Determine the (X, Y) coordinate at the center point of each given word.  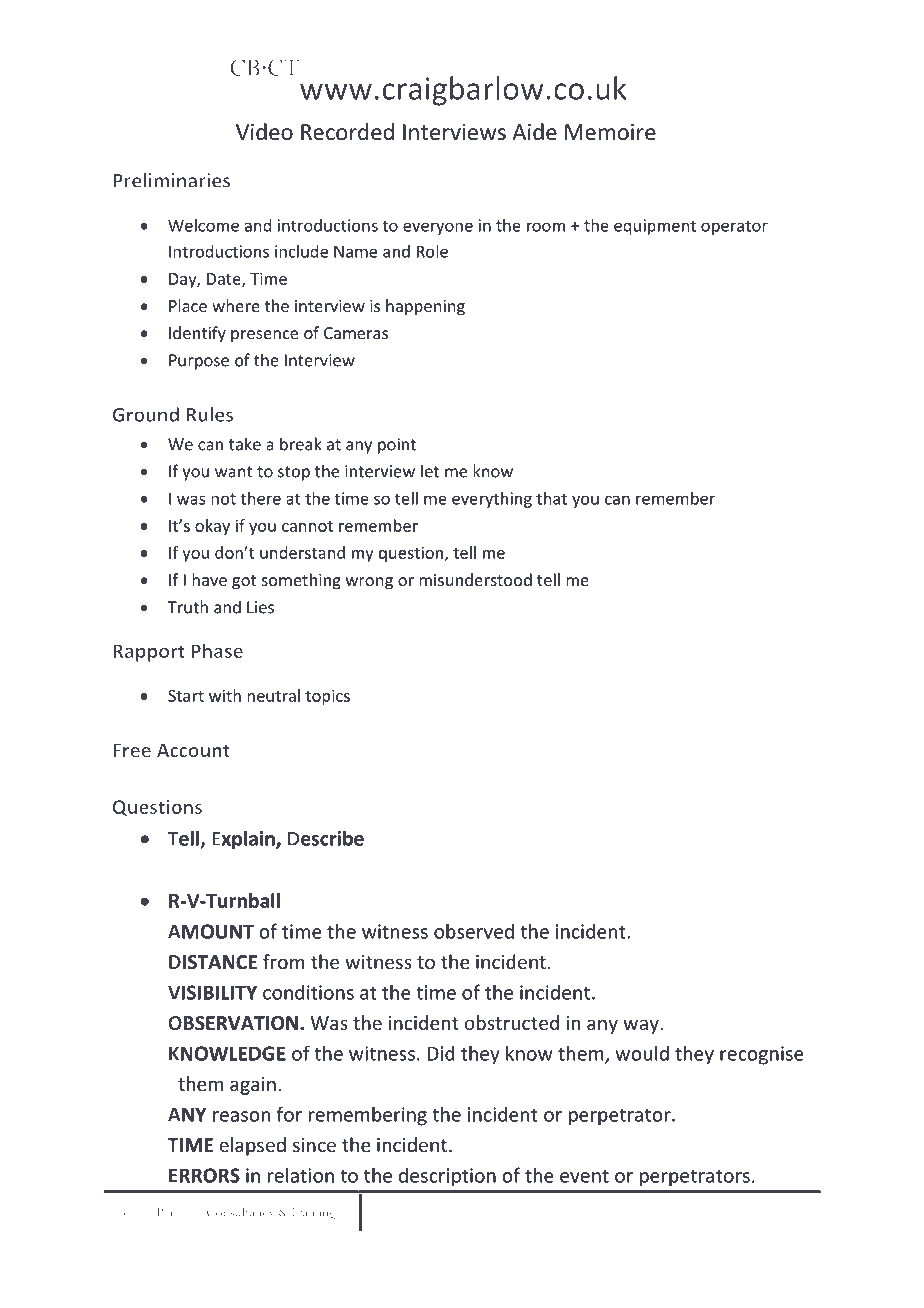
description (447, 1177)
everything (492, 500)
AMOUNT (211, 931)
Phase (217, 650)
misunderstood (475, 579)
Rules (209, 414)
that (551, 498)
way (642, 1026)
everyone (438, 228)
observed (474, 931)
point (397, 446)
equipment (655, 227)
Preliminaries (171, 180)
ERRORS (204, 1175)
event (584, 1176)
